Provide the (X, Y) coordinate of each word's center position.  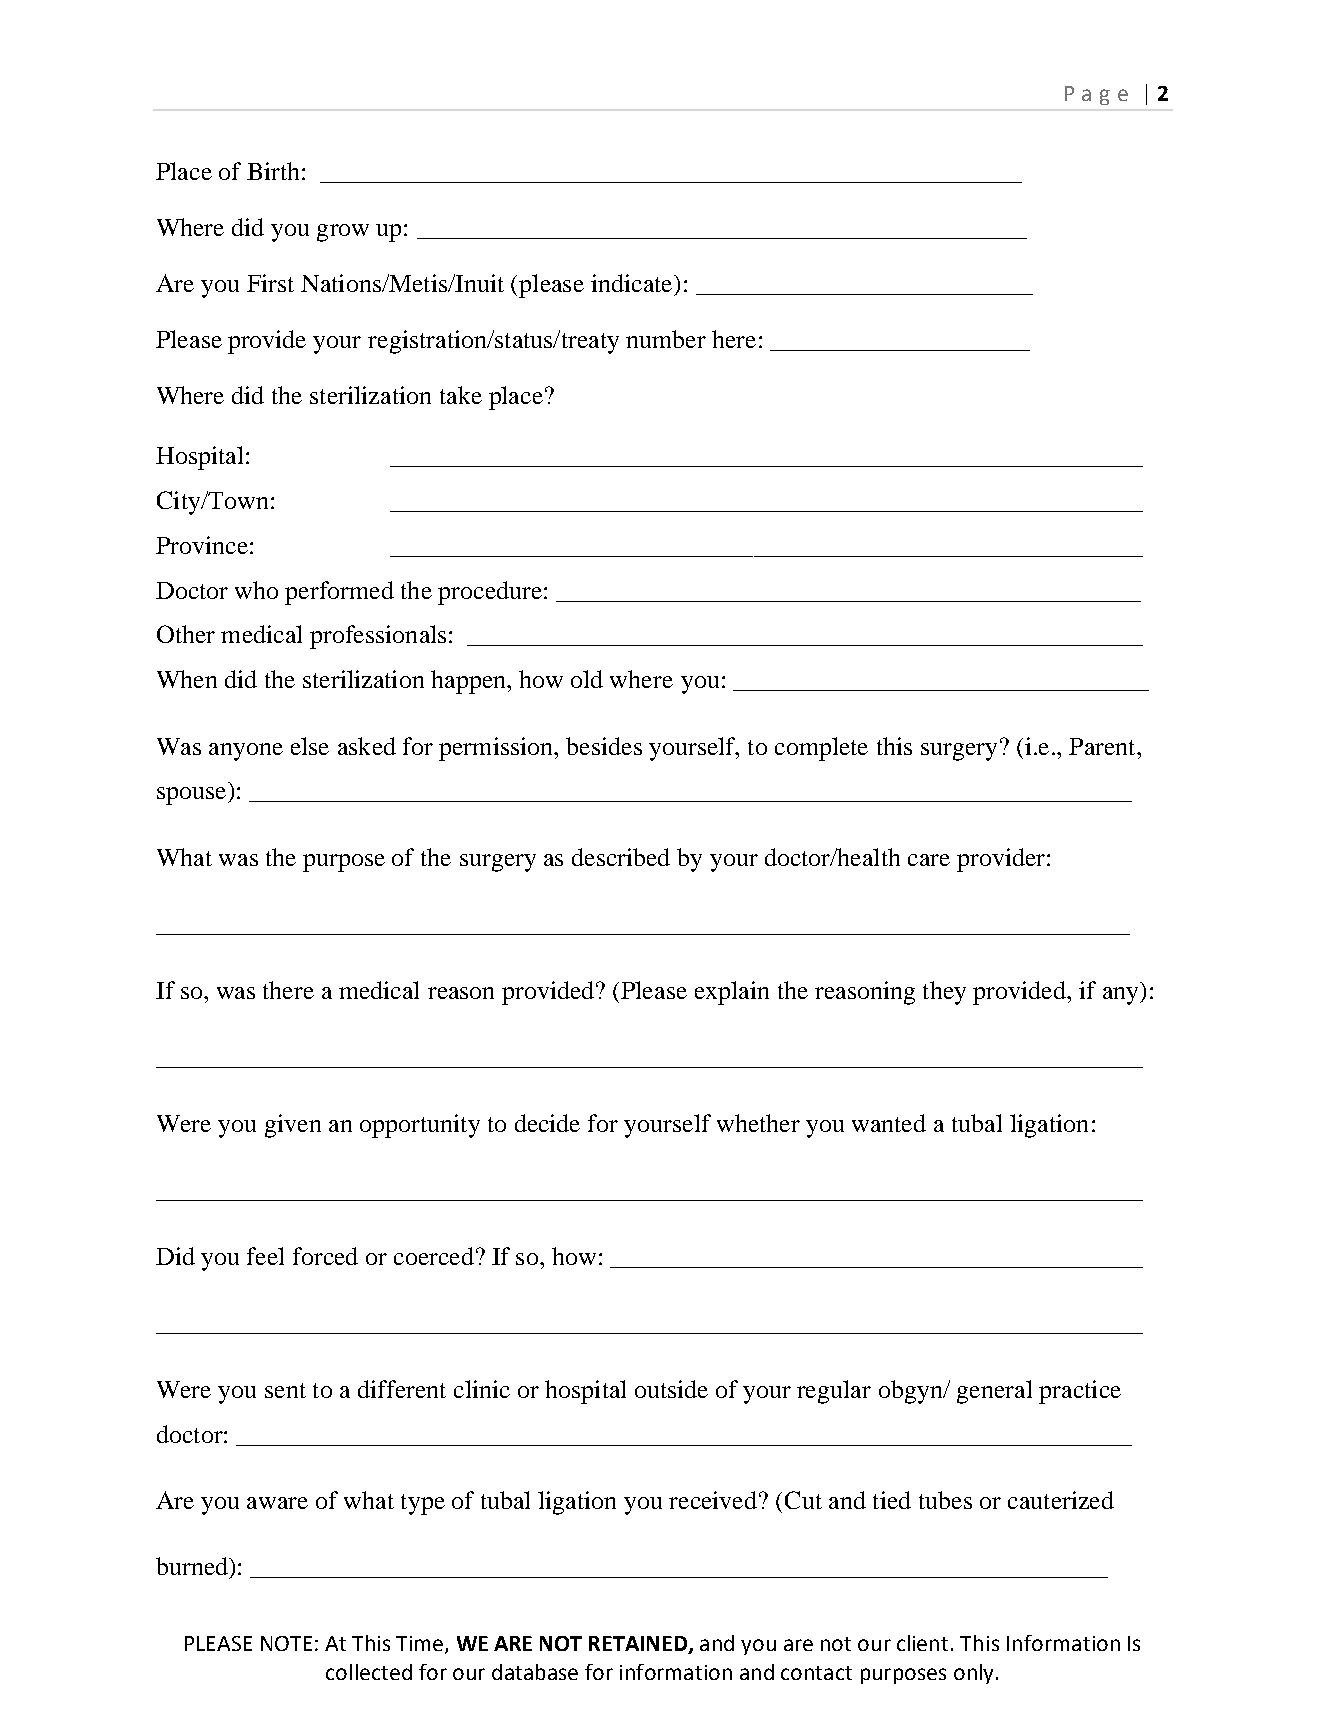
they (944, 993)
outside (671, 1389)
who (256, 590)
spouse (193, 796)
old (587, 679)
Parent (1103, 746)
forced (325, 1256)
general (994, 1392)
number (666, 339)
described (621, 857)
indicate (633, 283)
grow (343, 233)
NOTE (286, 1643)
